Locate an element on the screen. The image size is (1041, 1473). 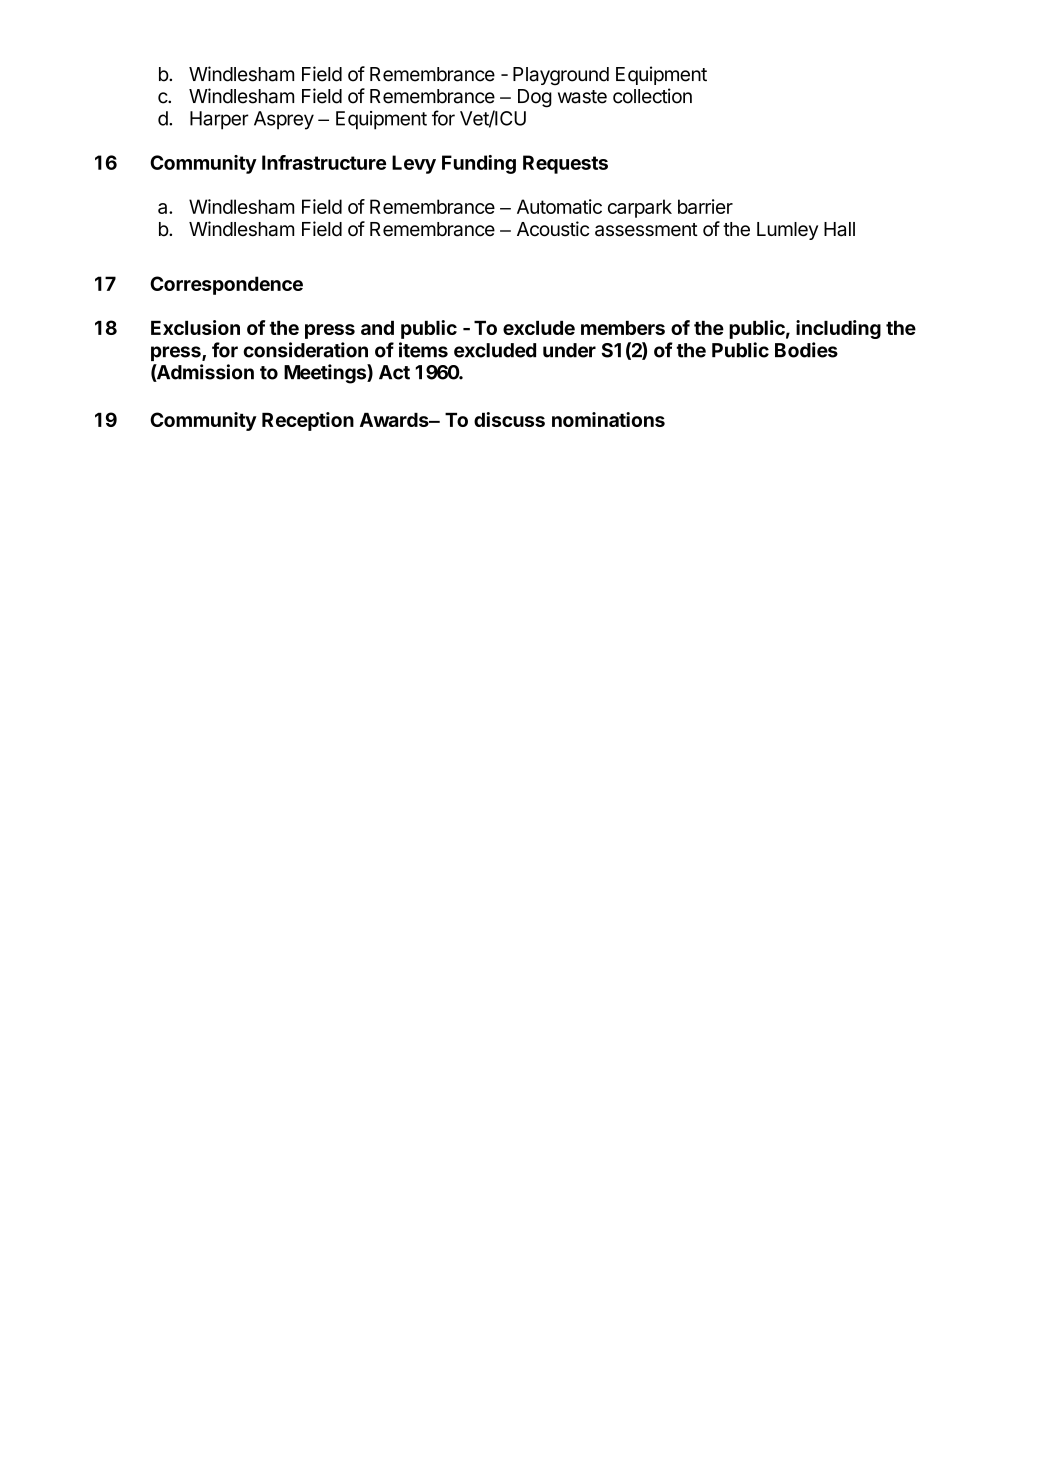
Correspondence is located at coordinates (226, 285).
